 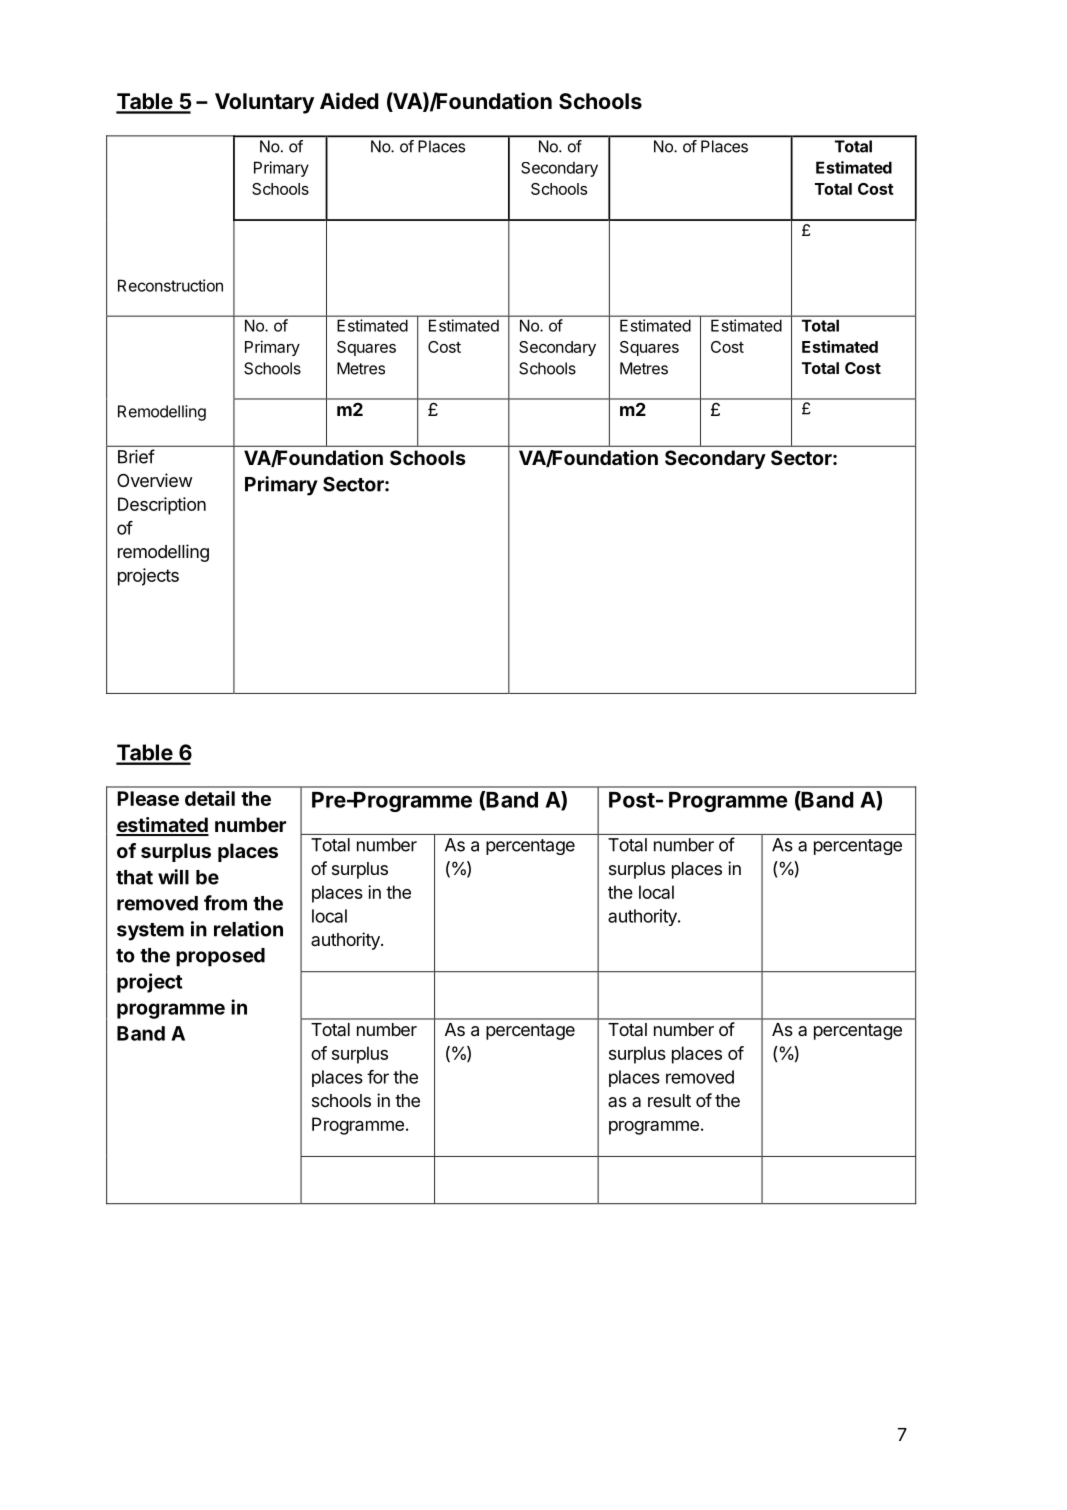 I want to click on Please, so click(x=148, y=798).
